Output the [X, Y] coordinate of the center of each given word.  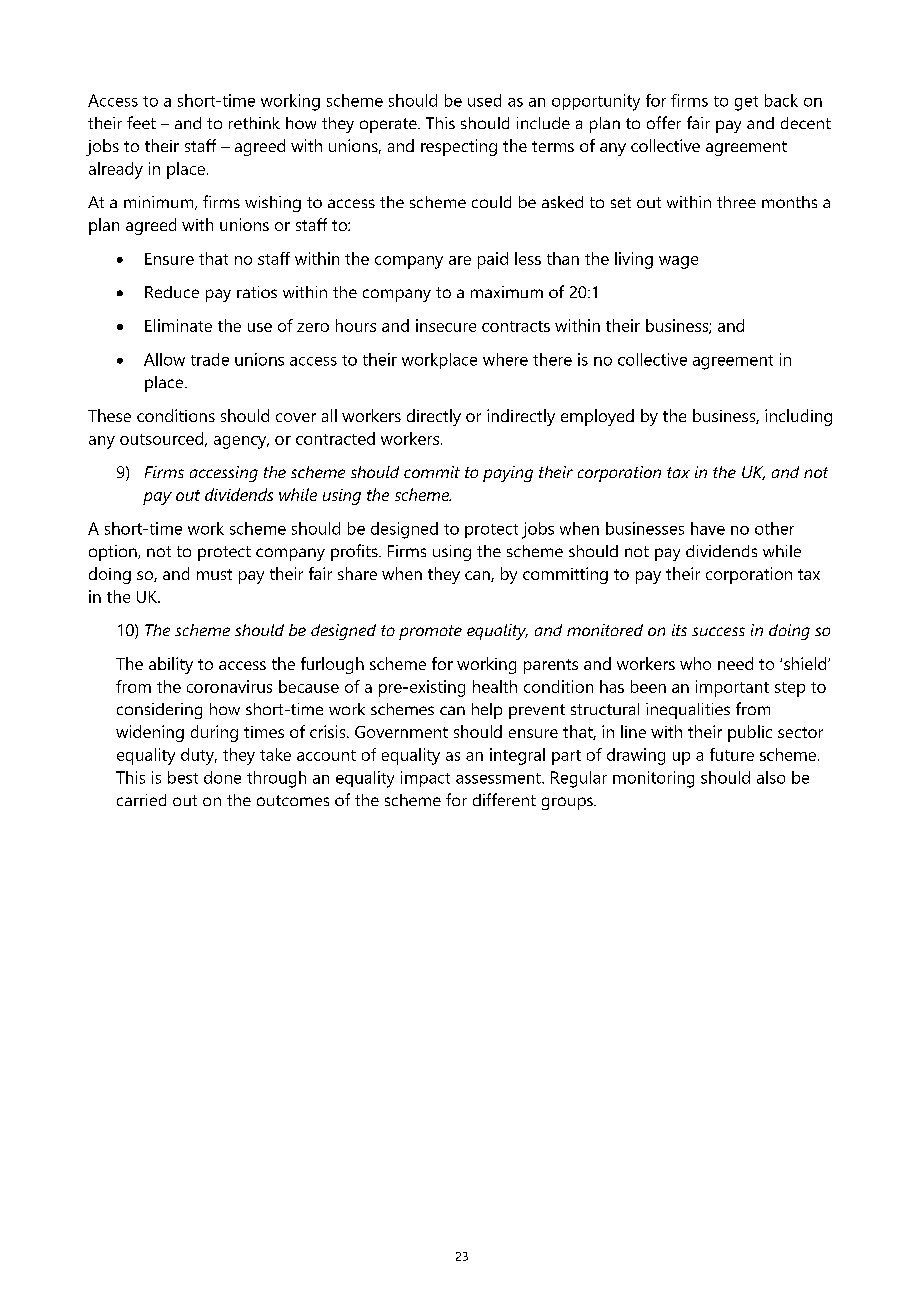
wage [678, 262]
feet [141, 122]
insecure [446, 325]
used [484, 100]
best [183, 777]
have [708, 528]
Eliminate [178, 325]
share [357, 573]
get [746, 103]
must [214, 574]
